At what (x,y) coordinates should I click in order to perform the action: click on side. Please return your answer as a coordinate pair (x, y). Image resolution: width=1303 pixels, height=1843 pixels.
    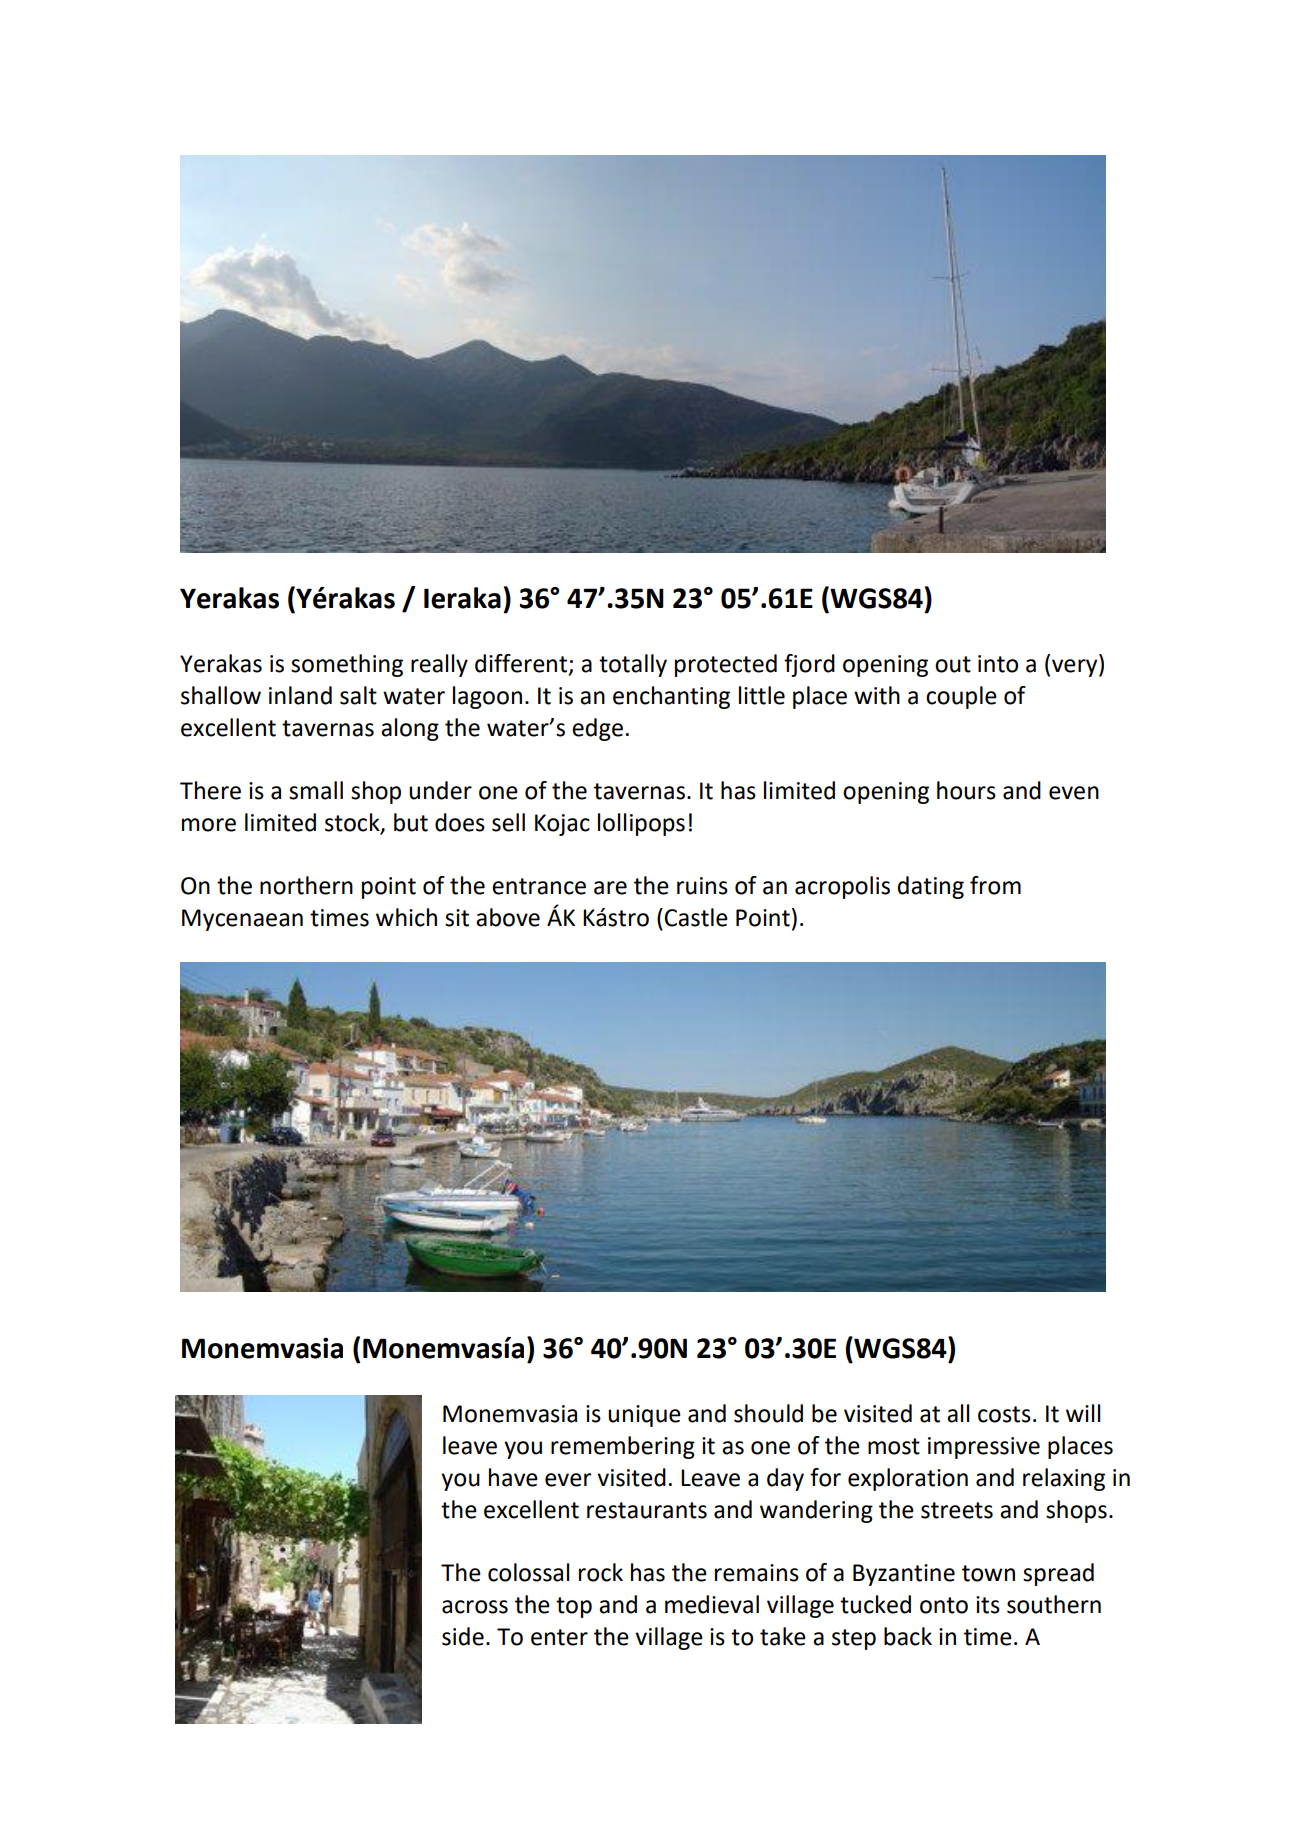
    Looking at the image, I should click on (463, 1636).
